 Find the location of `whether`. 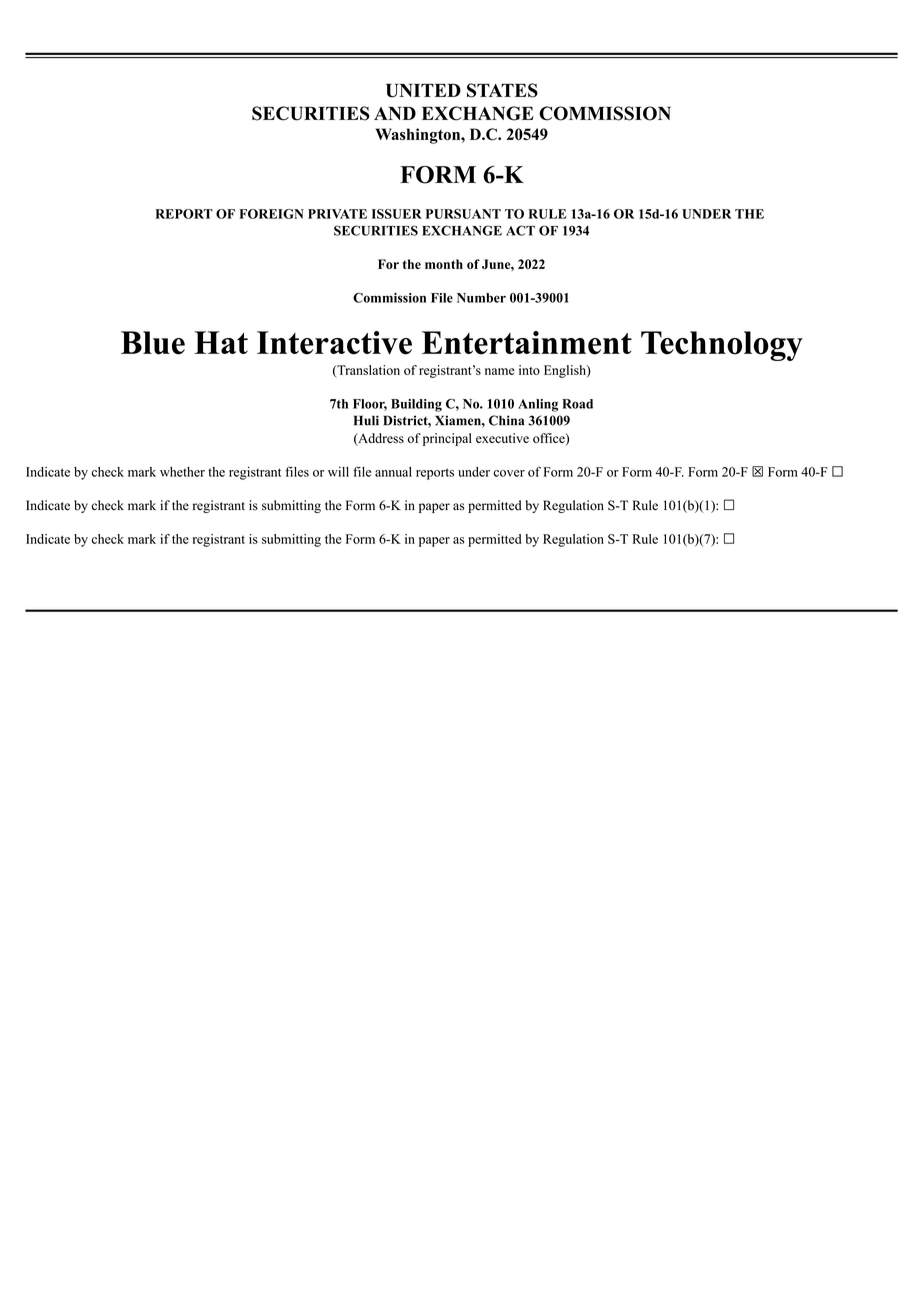

whether is located at coordinates (182, 472).
